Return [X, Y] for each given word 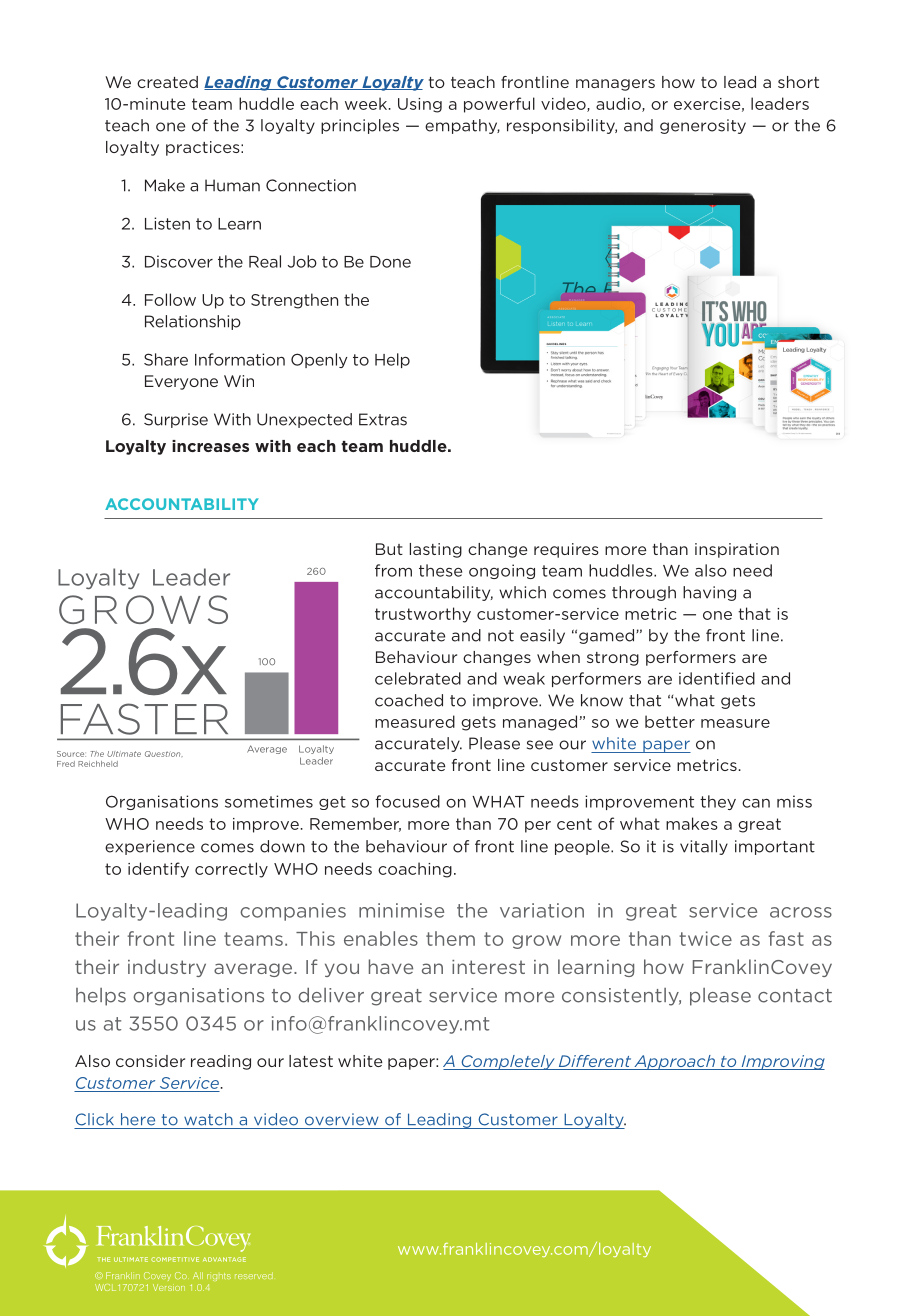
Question [164, 754]
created [167, 82]
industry [167, 968]
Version [169, 1287]
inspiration [737, 550]
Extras [383, 419]
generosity [703, 126]
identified [717, 678]
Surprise [176, 420]
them [450, 938]
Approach [674, 1062]
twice [705, 938]
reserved [254, 1275]
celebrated [418, 678]
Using [420, 105]
